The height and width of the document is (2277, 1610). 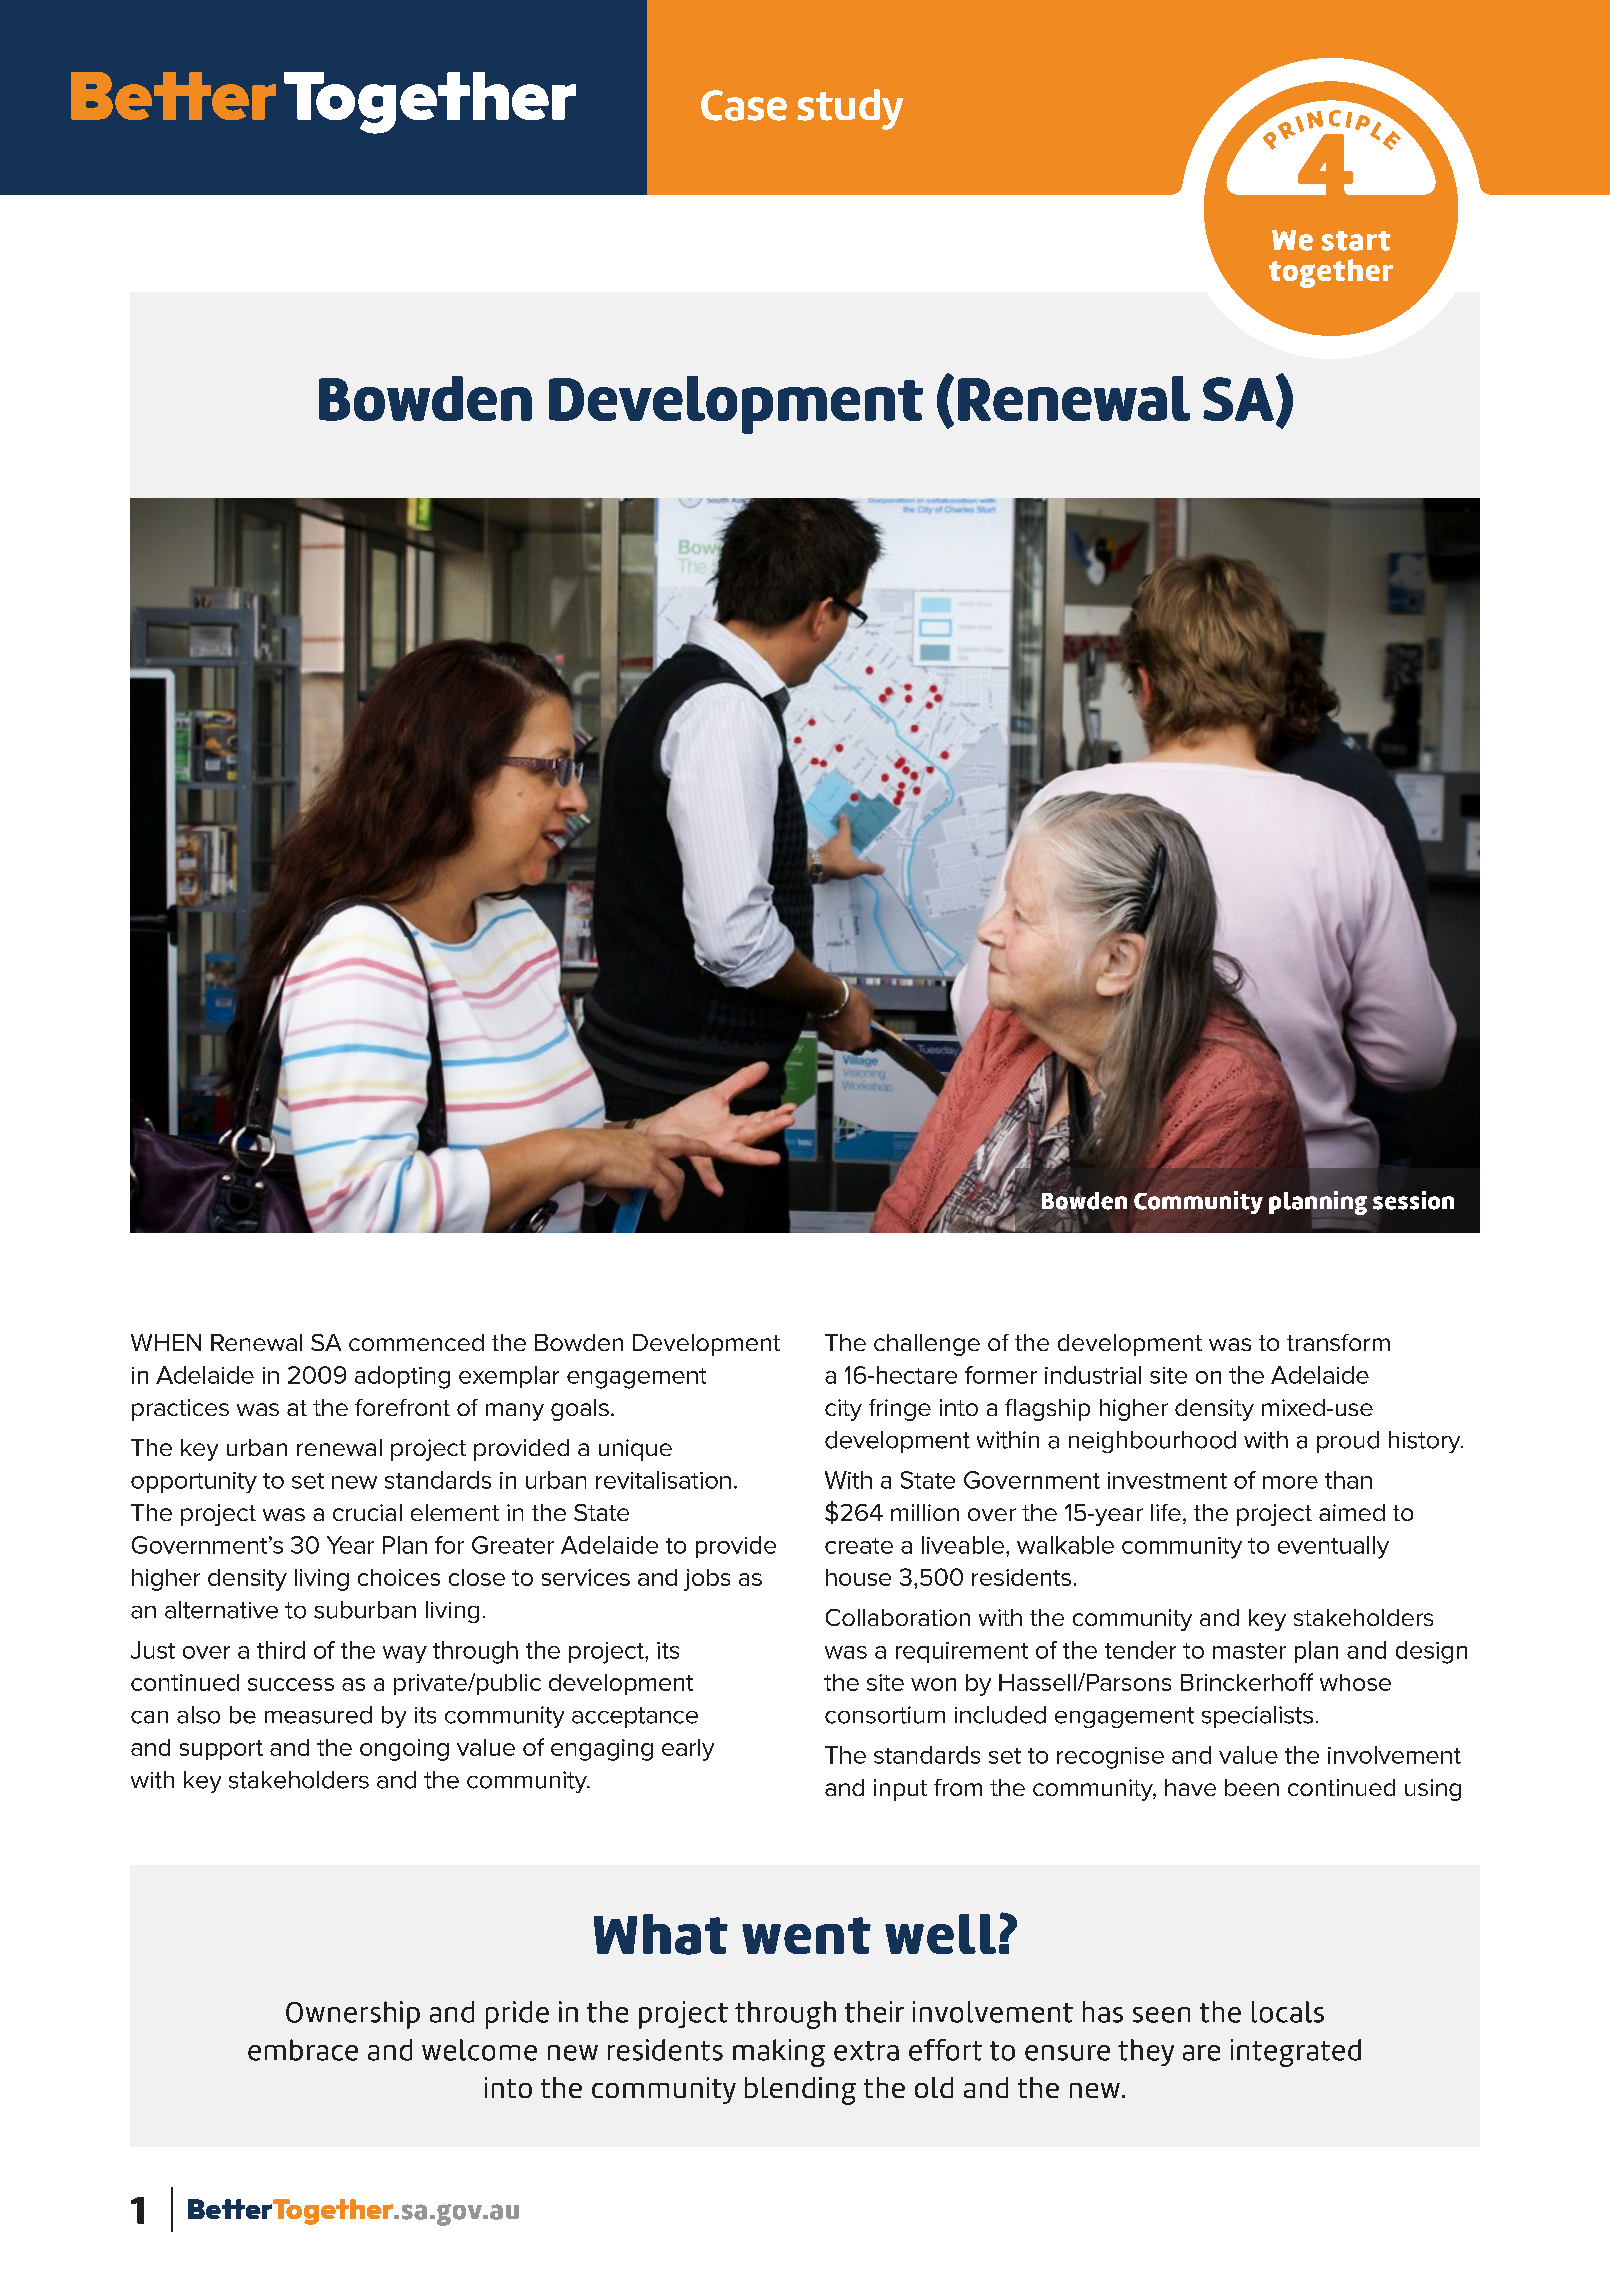 What do you see at coordinates (416, 1342) in the document?
I see `commenced` at bounding box center [416, 1342].
